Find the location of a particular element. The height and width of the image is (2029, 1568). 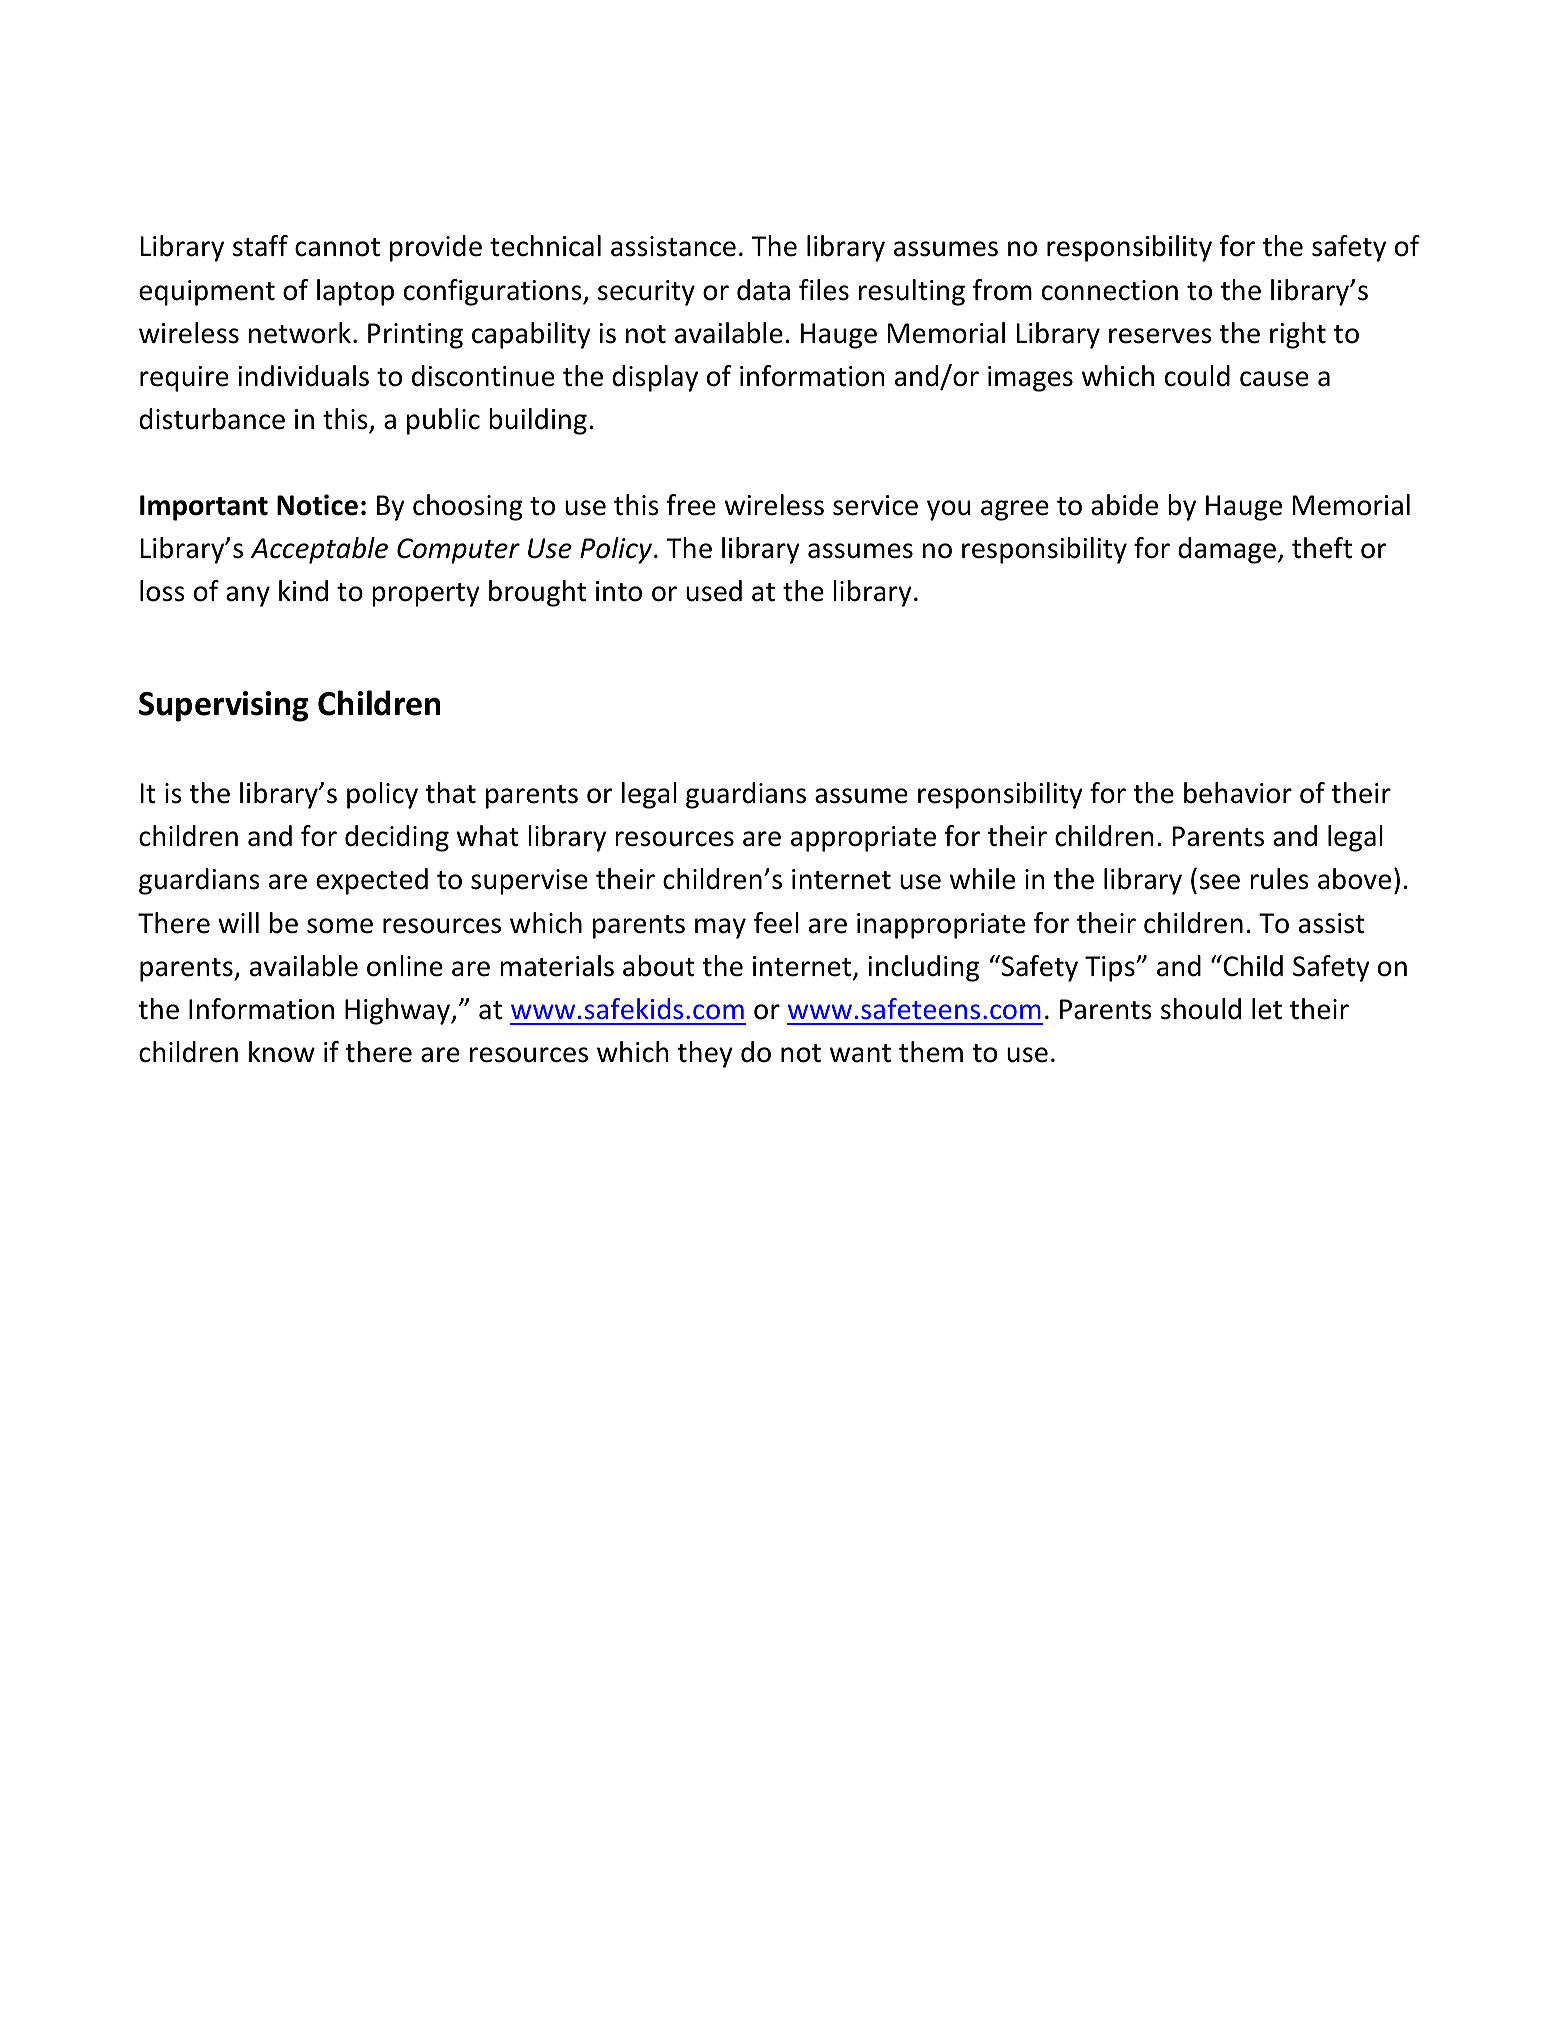

cannot is located at coordinates (337, 247).
